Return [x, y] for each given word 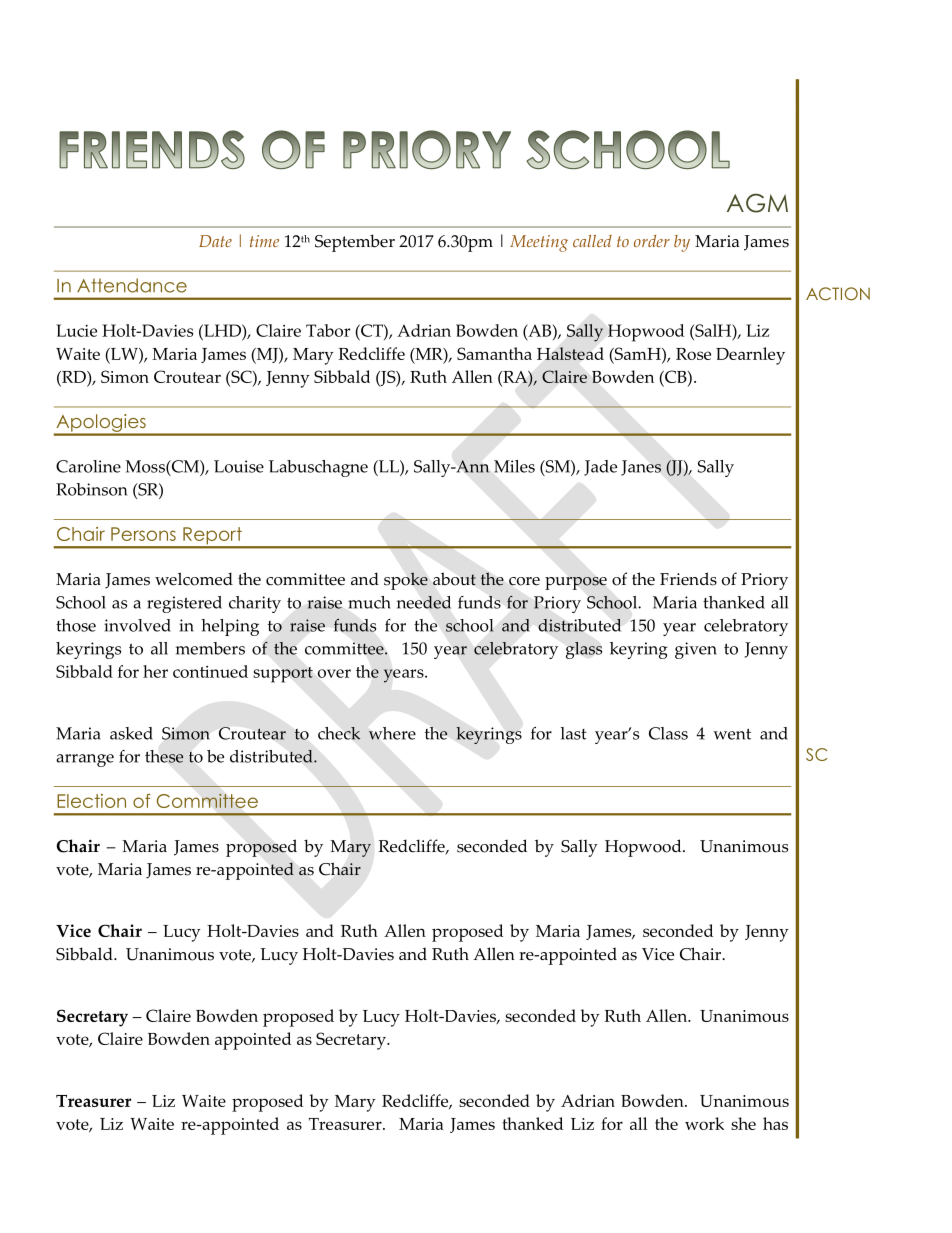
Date [215, 241]
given [696, 650]
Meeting [539, 243]
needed [424, 602]
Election [91, 801]
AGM [757, 203]
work [704, 1123]
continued [210, 671]
